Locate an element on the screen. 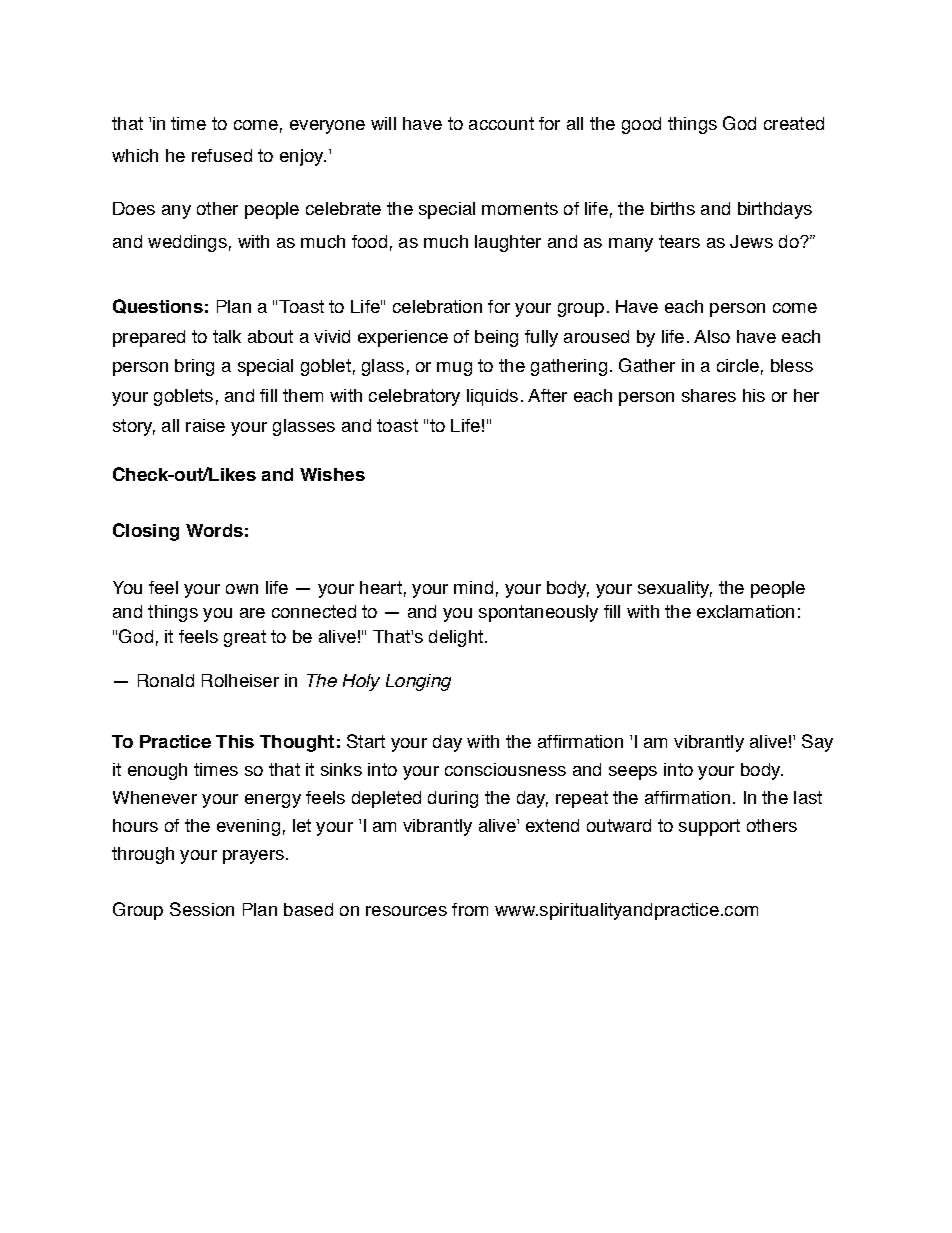 This screenshot has width=952, height=1233. Session is located at coordinates (202, 909).
